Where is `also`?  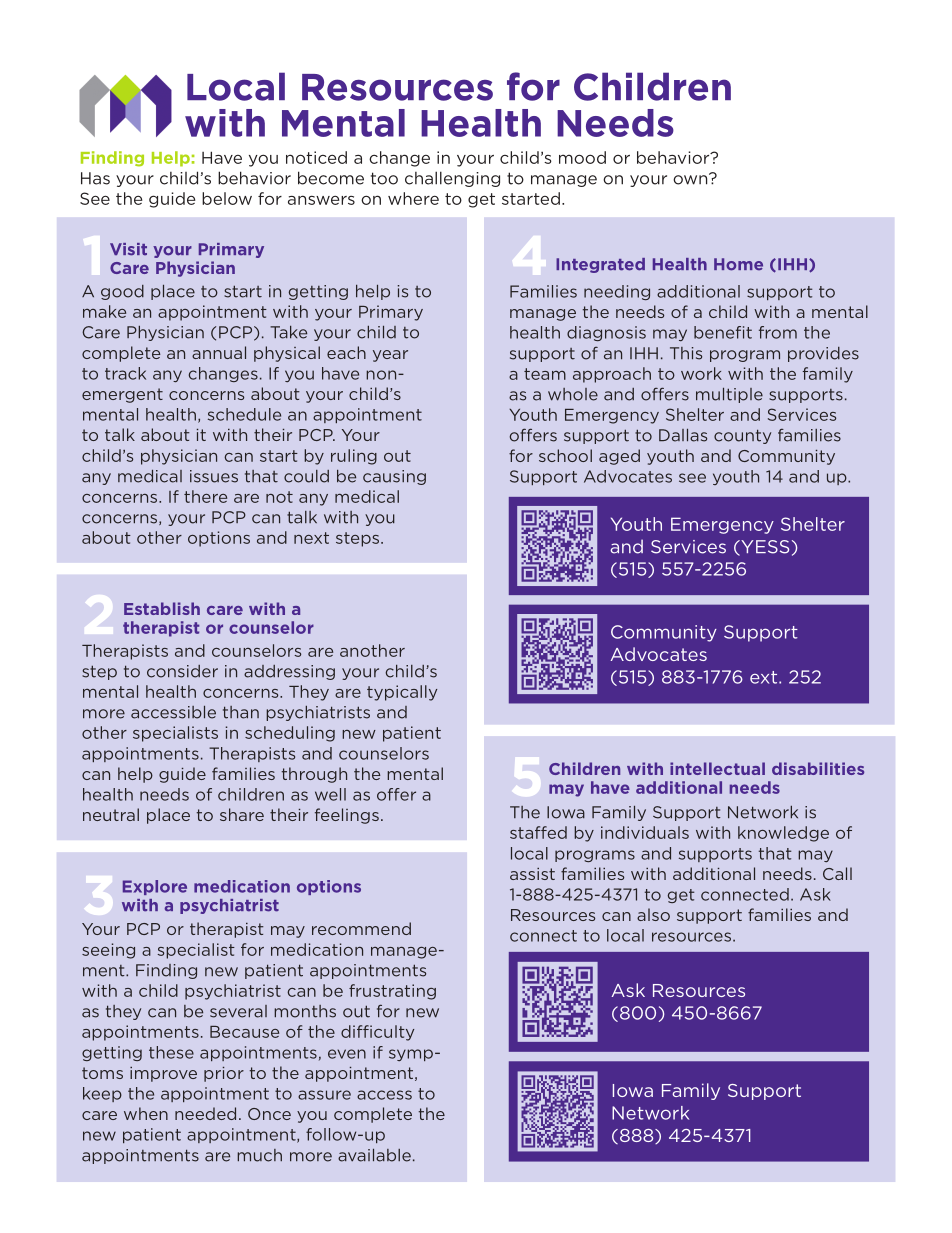 also is located at coordinates (653, 914).
